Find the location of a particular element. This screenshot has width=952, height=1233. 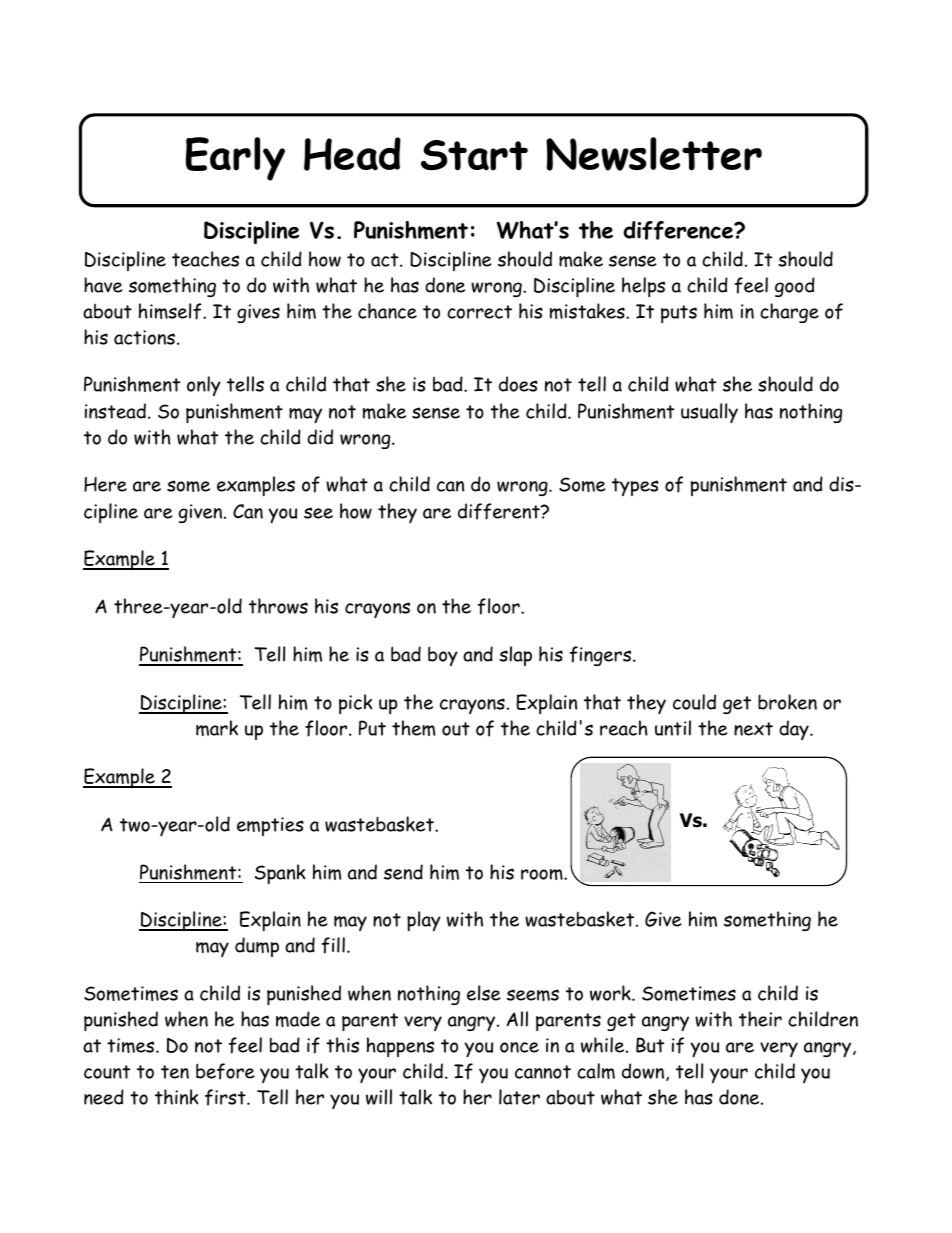

ten is located at coordinates (175, 1072).
